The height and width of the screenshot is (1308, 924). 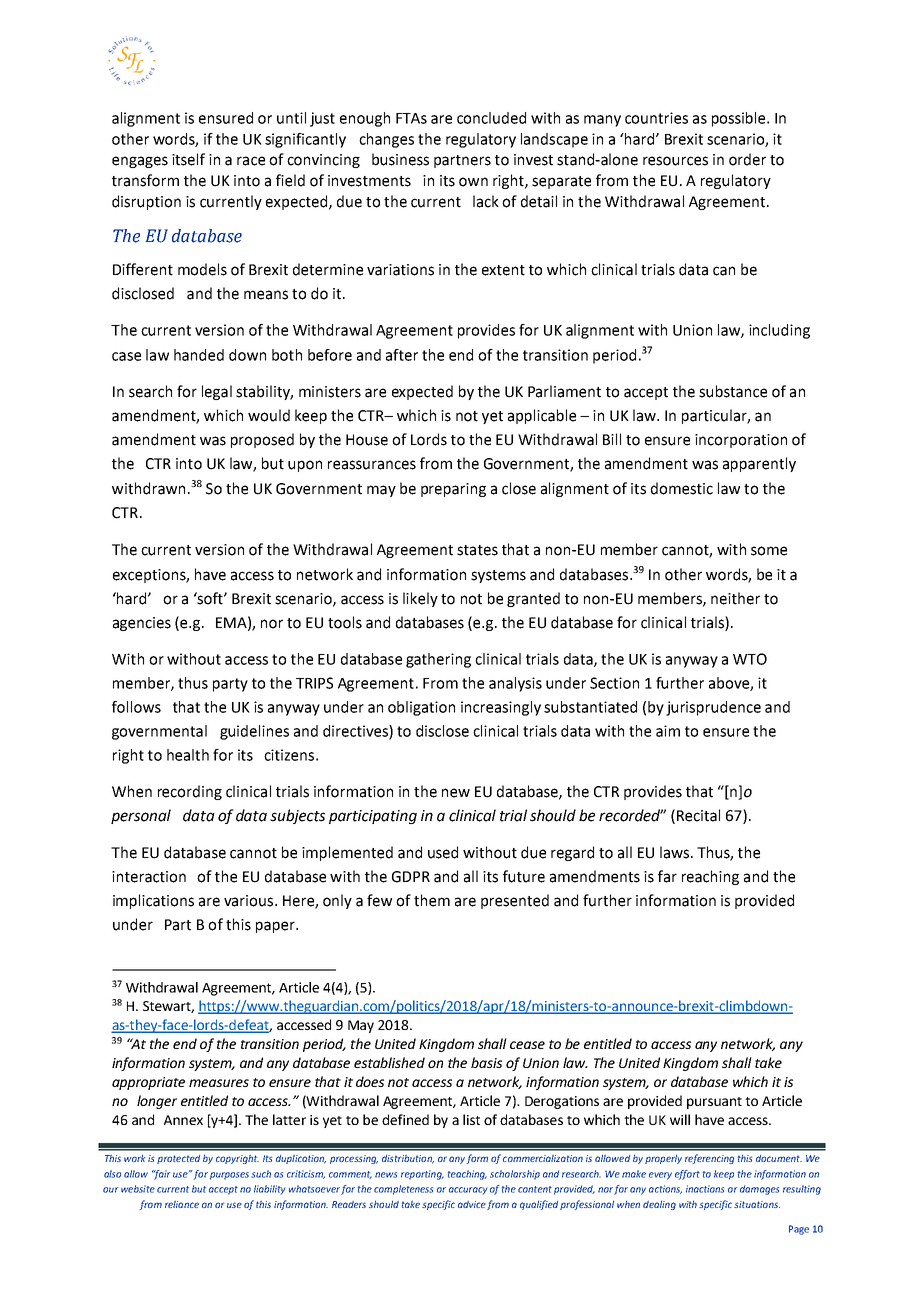 What do you see at coordinates (468, 1191) in the screenshot?
I see `accuracy` at bounding box center [468, 1191].
